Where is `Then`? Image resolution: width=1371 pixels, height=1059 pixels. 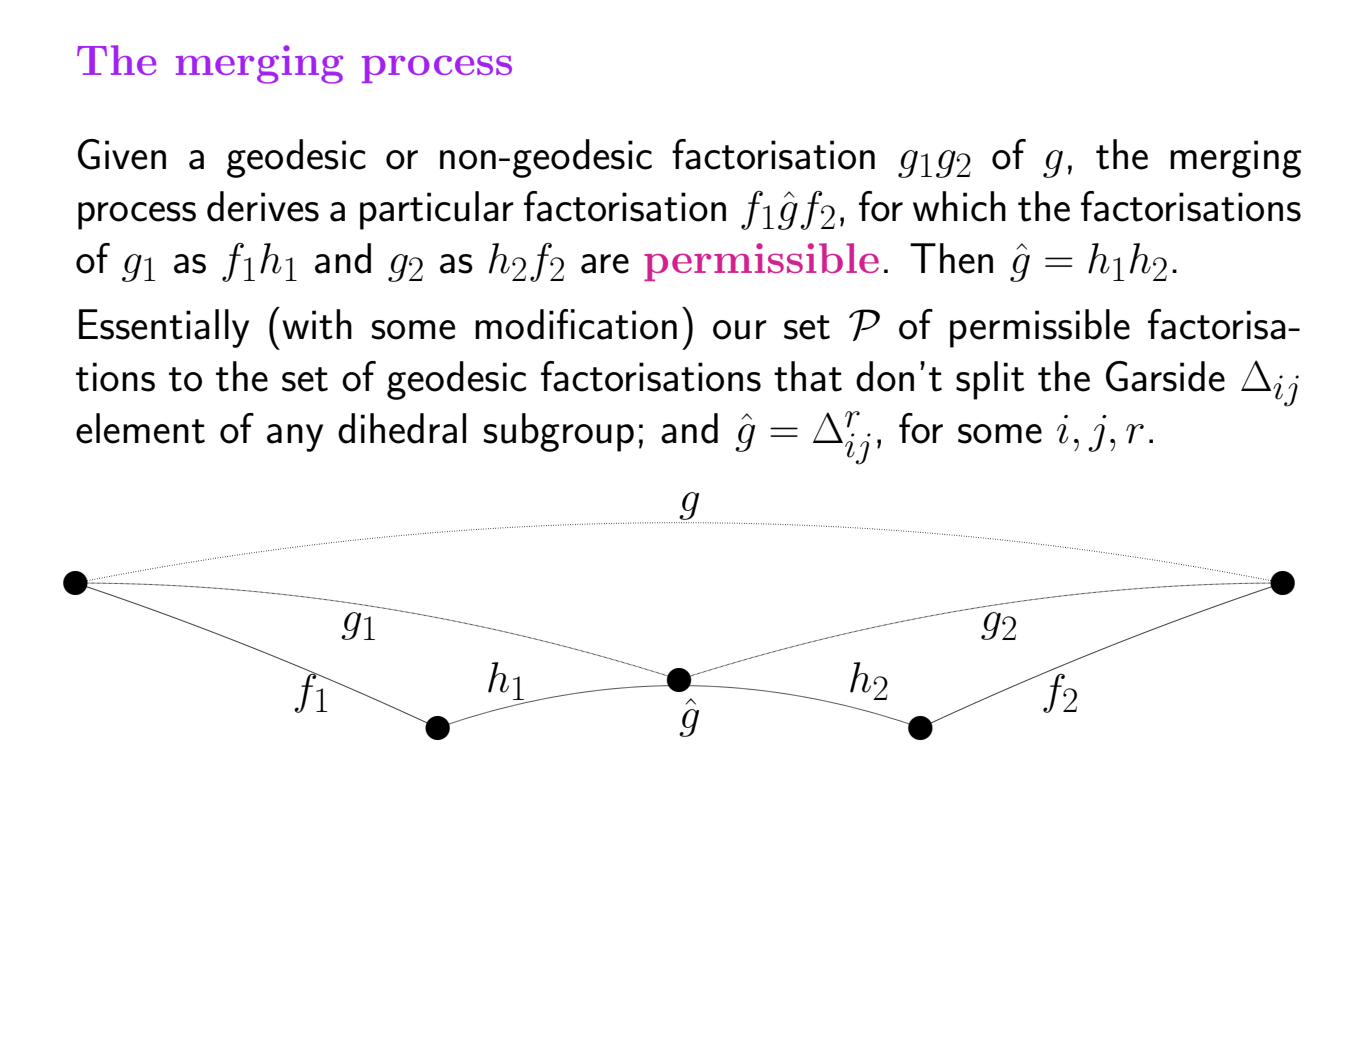 Then is located at coordinates (951, 258).
